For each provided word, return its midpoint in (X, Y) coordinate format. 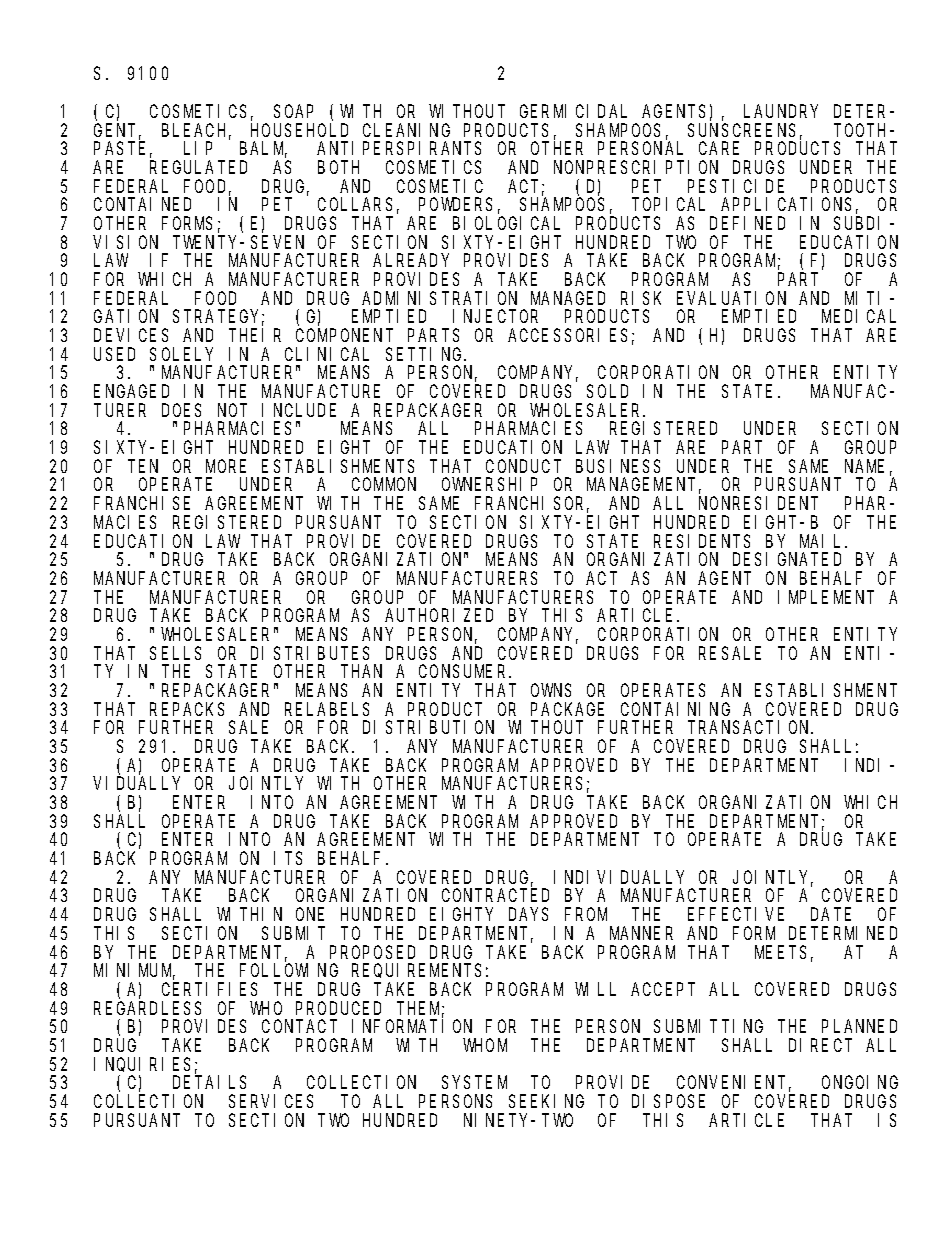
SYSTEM (474, 1082)
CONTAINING (675, 709)
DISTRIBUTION (428, 728)
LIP (198, 149)
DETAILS (209, 1082)
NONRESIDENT (758, 503)
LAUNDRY (781, 111)
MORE (226, 466)
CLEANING (406, 130)
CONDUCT (523, 466)
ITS (288, 858)
